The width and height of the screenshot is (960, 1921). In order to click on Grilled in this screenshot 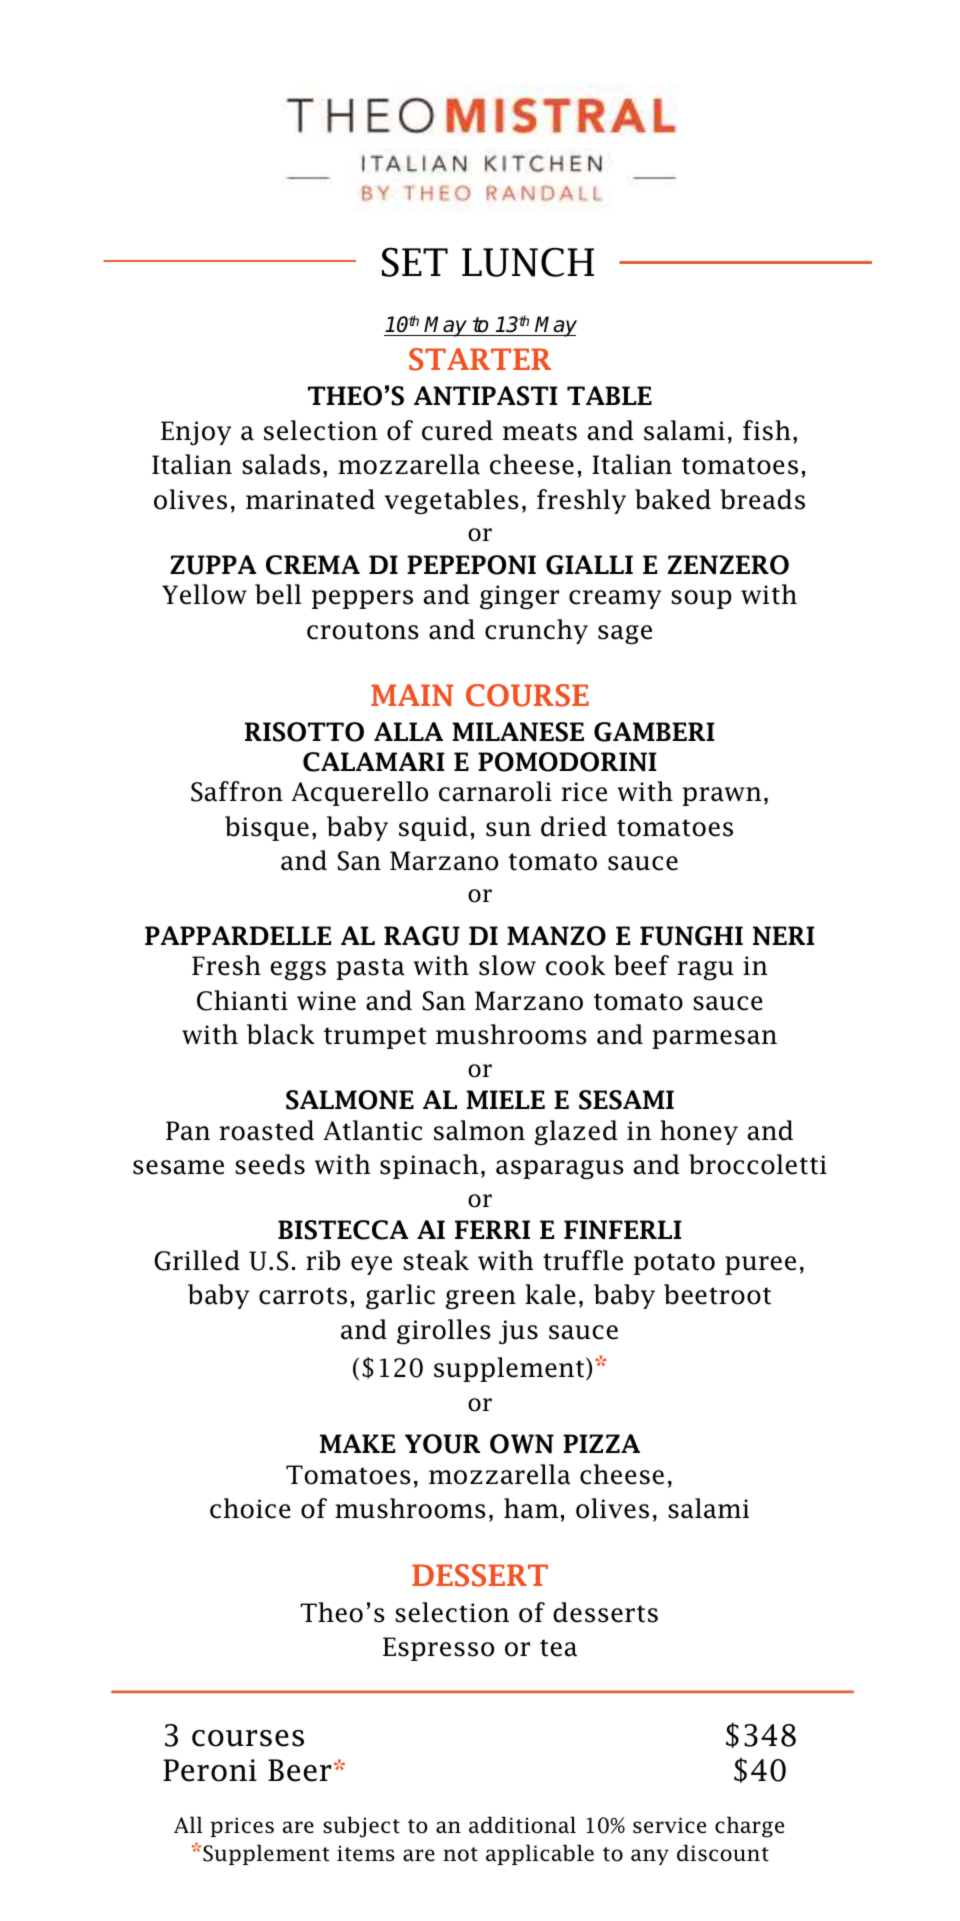, I will do `click(197, 1260)`.
